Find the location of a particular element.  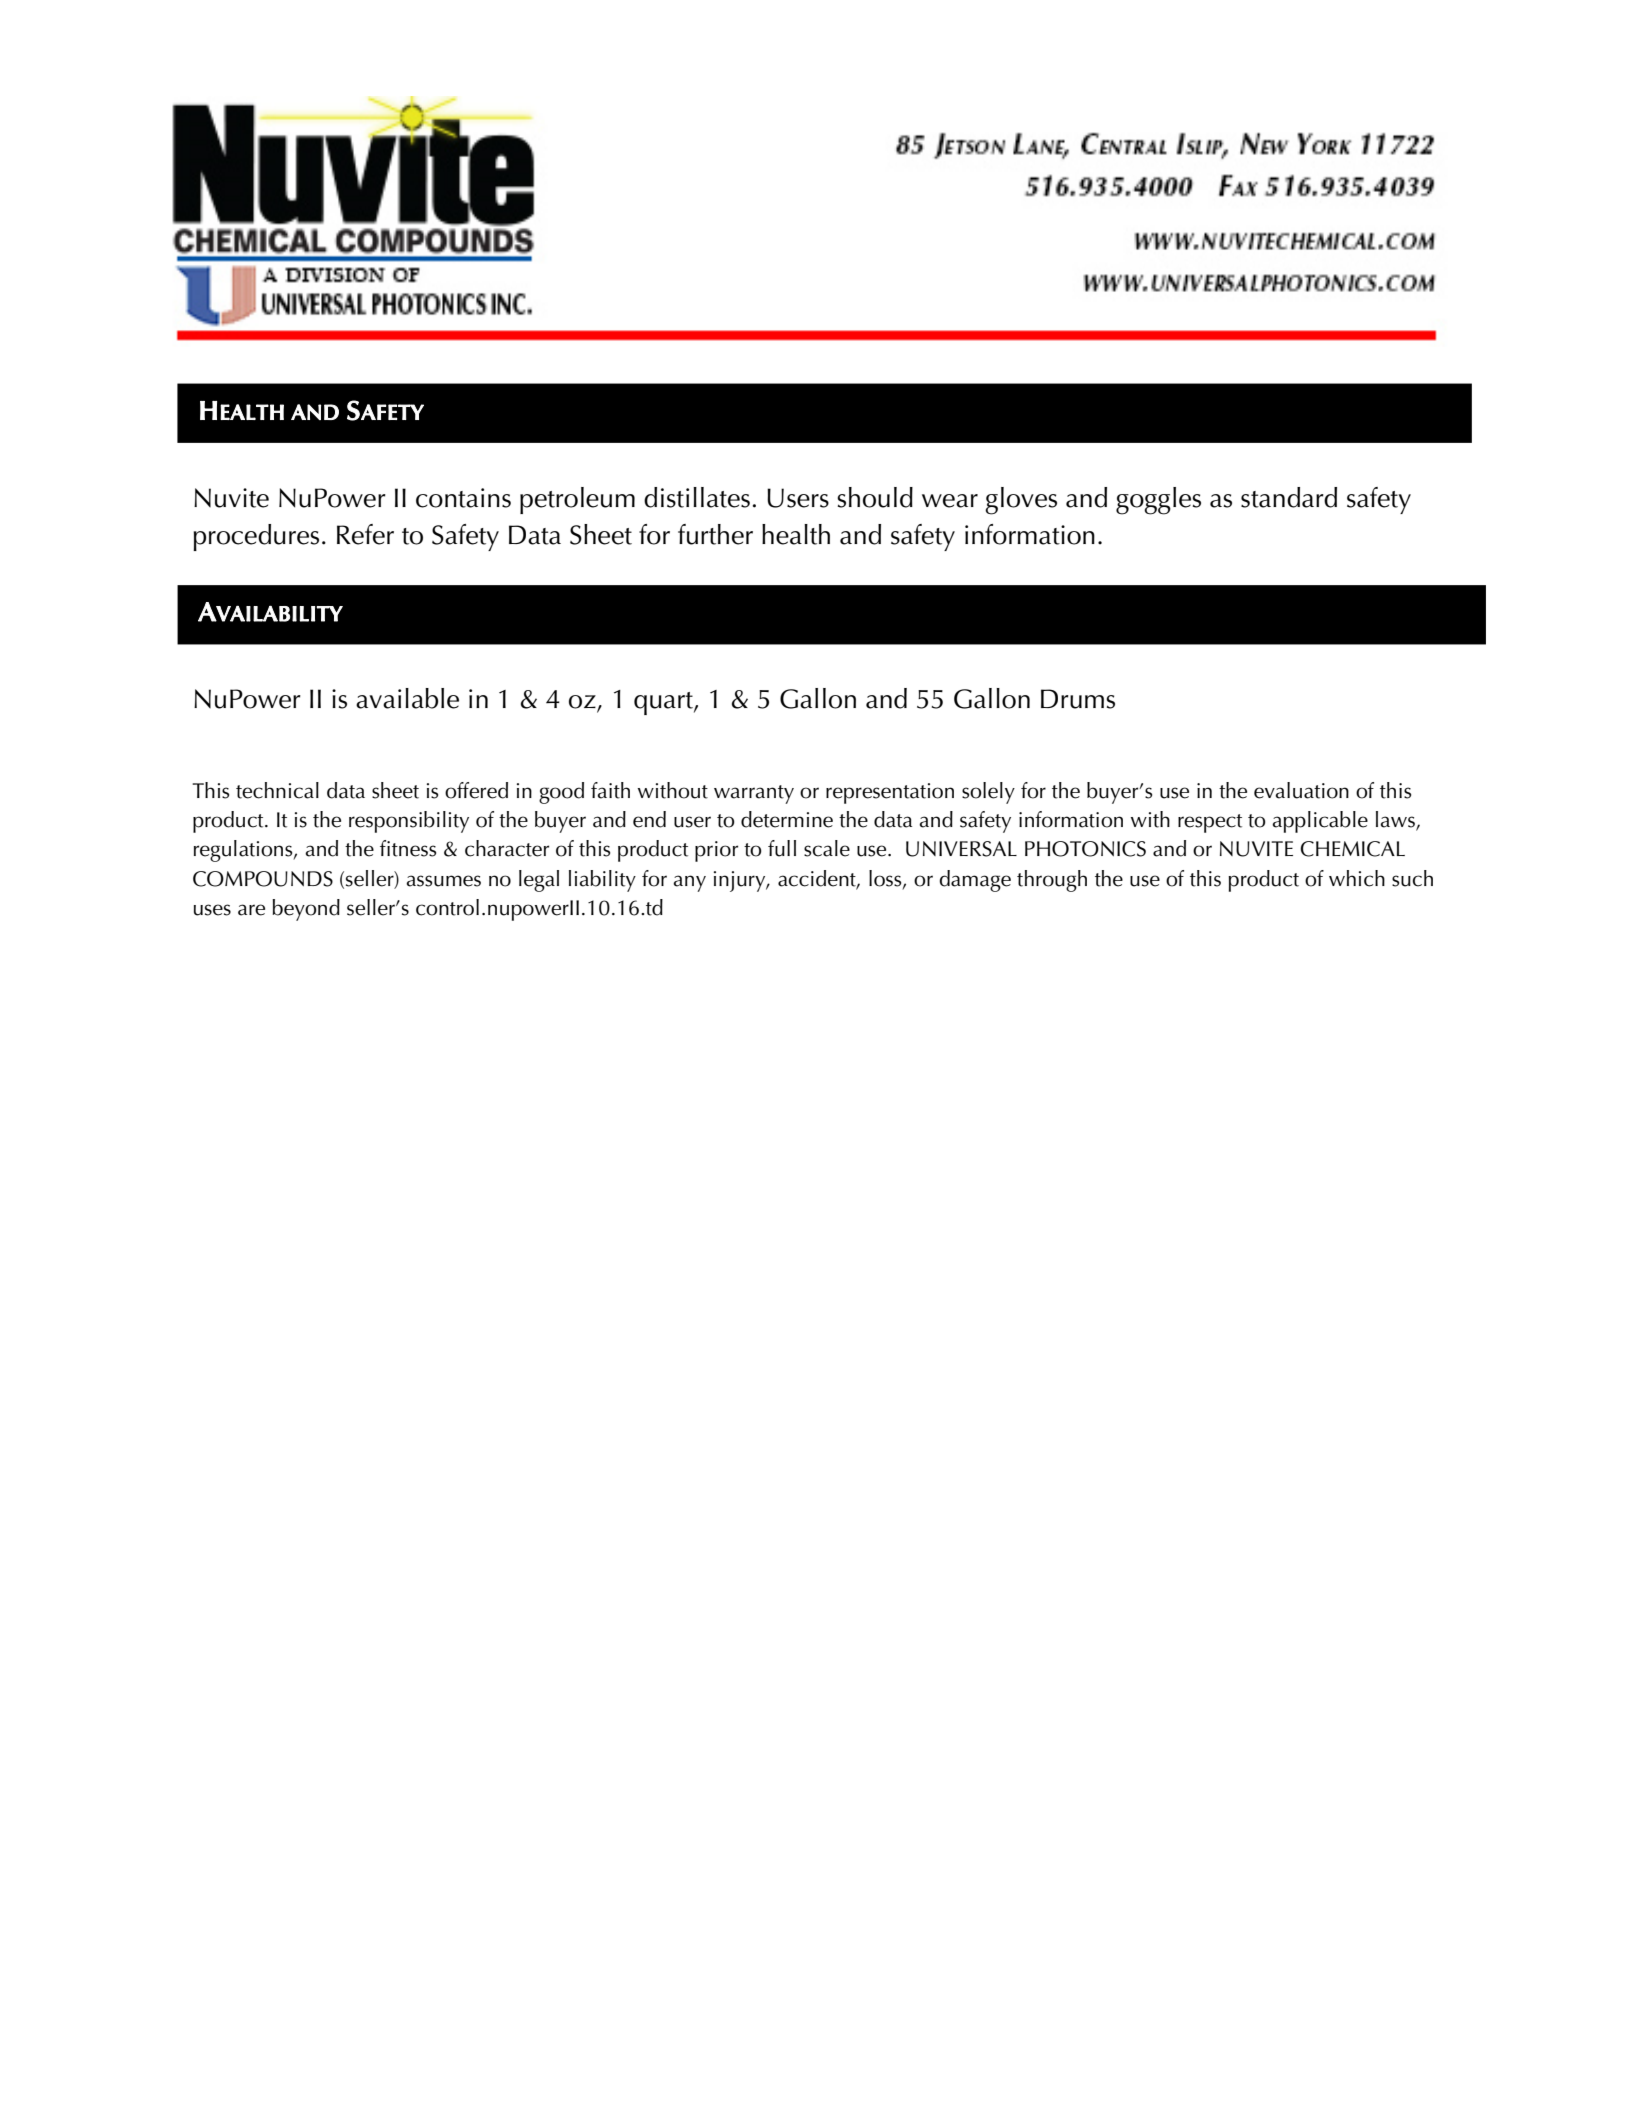

contains is located at coordinates (463, 498).
